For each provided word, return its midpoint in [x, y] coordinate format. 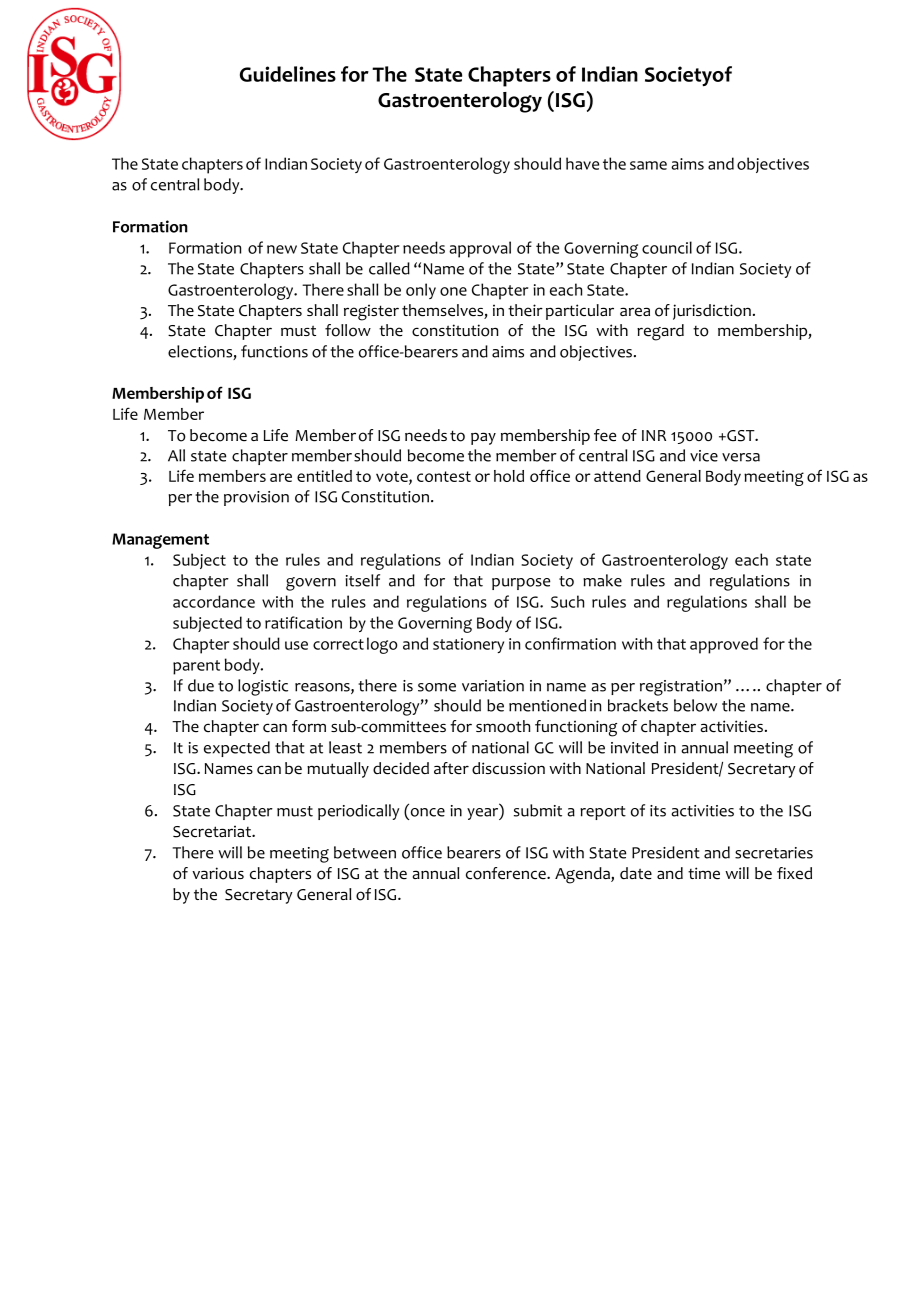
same [648, 165]
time [704, 873]
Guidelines [288, 74]
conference [507, 873]
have [582, 163]
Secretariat [213, 831]
